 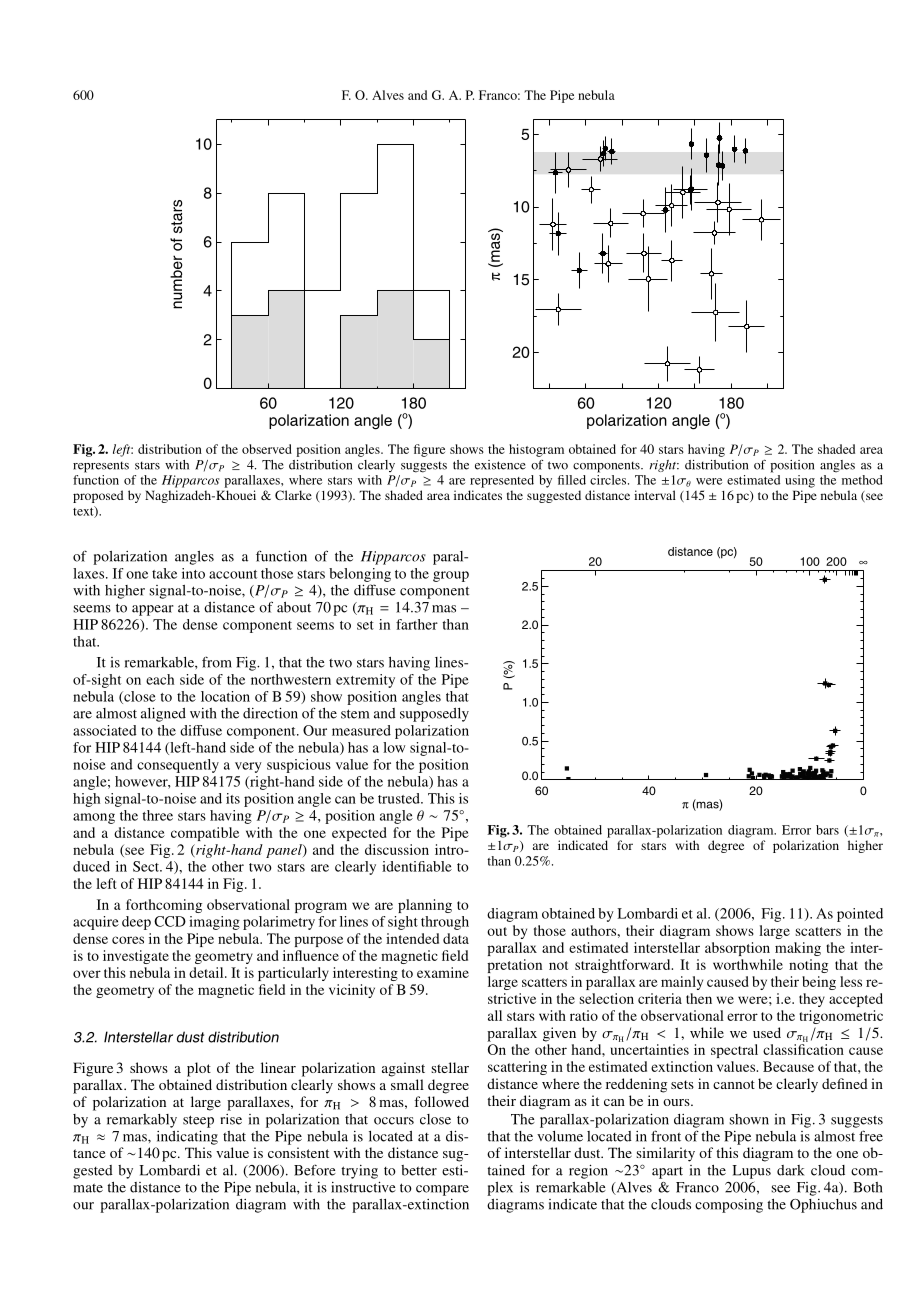 I want to click on indicating, so click(x=187, y=1137).
